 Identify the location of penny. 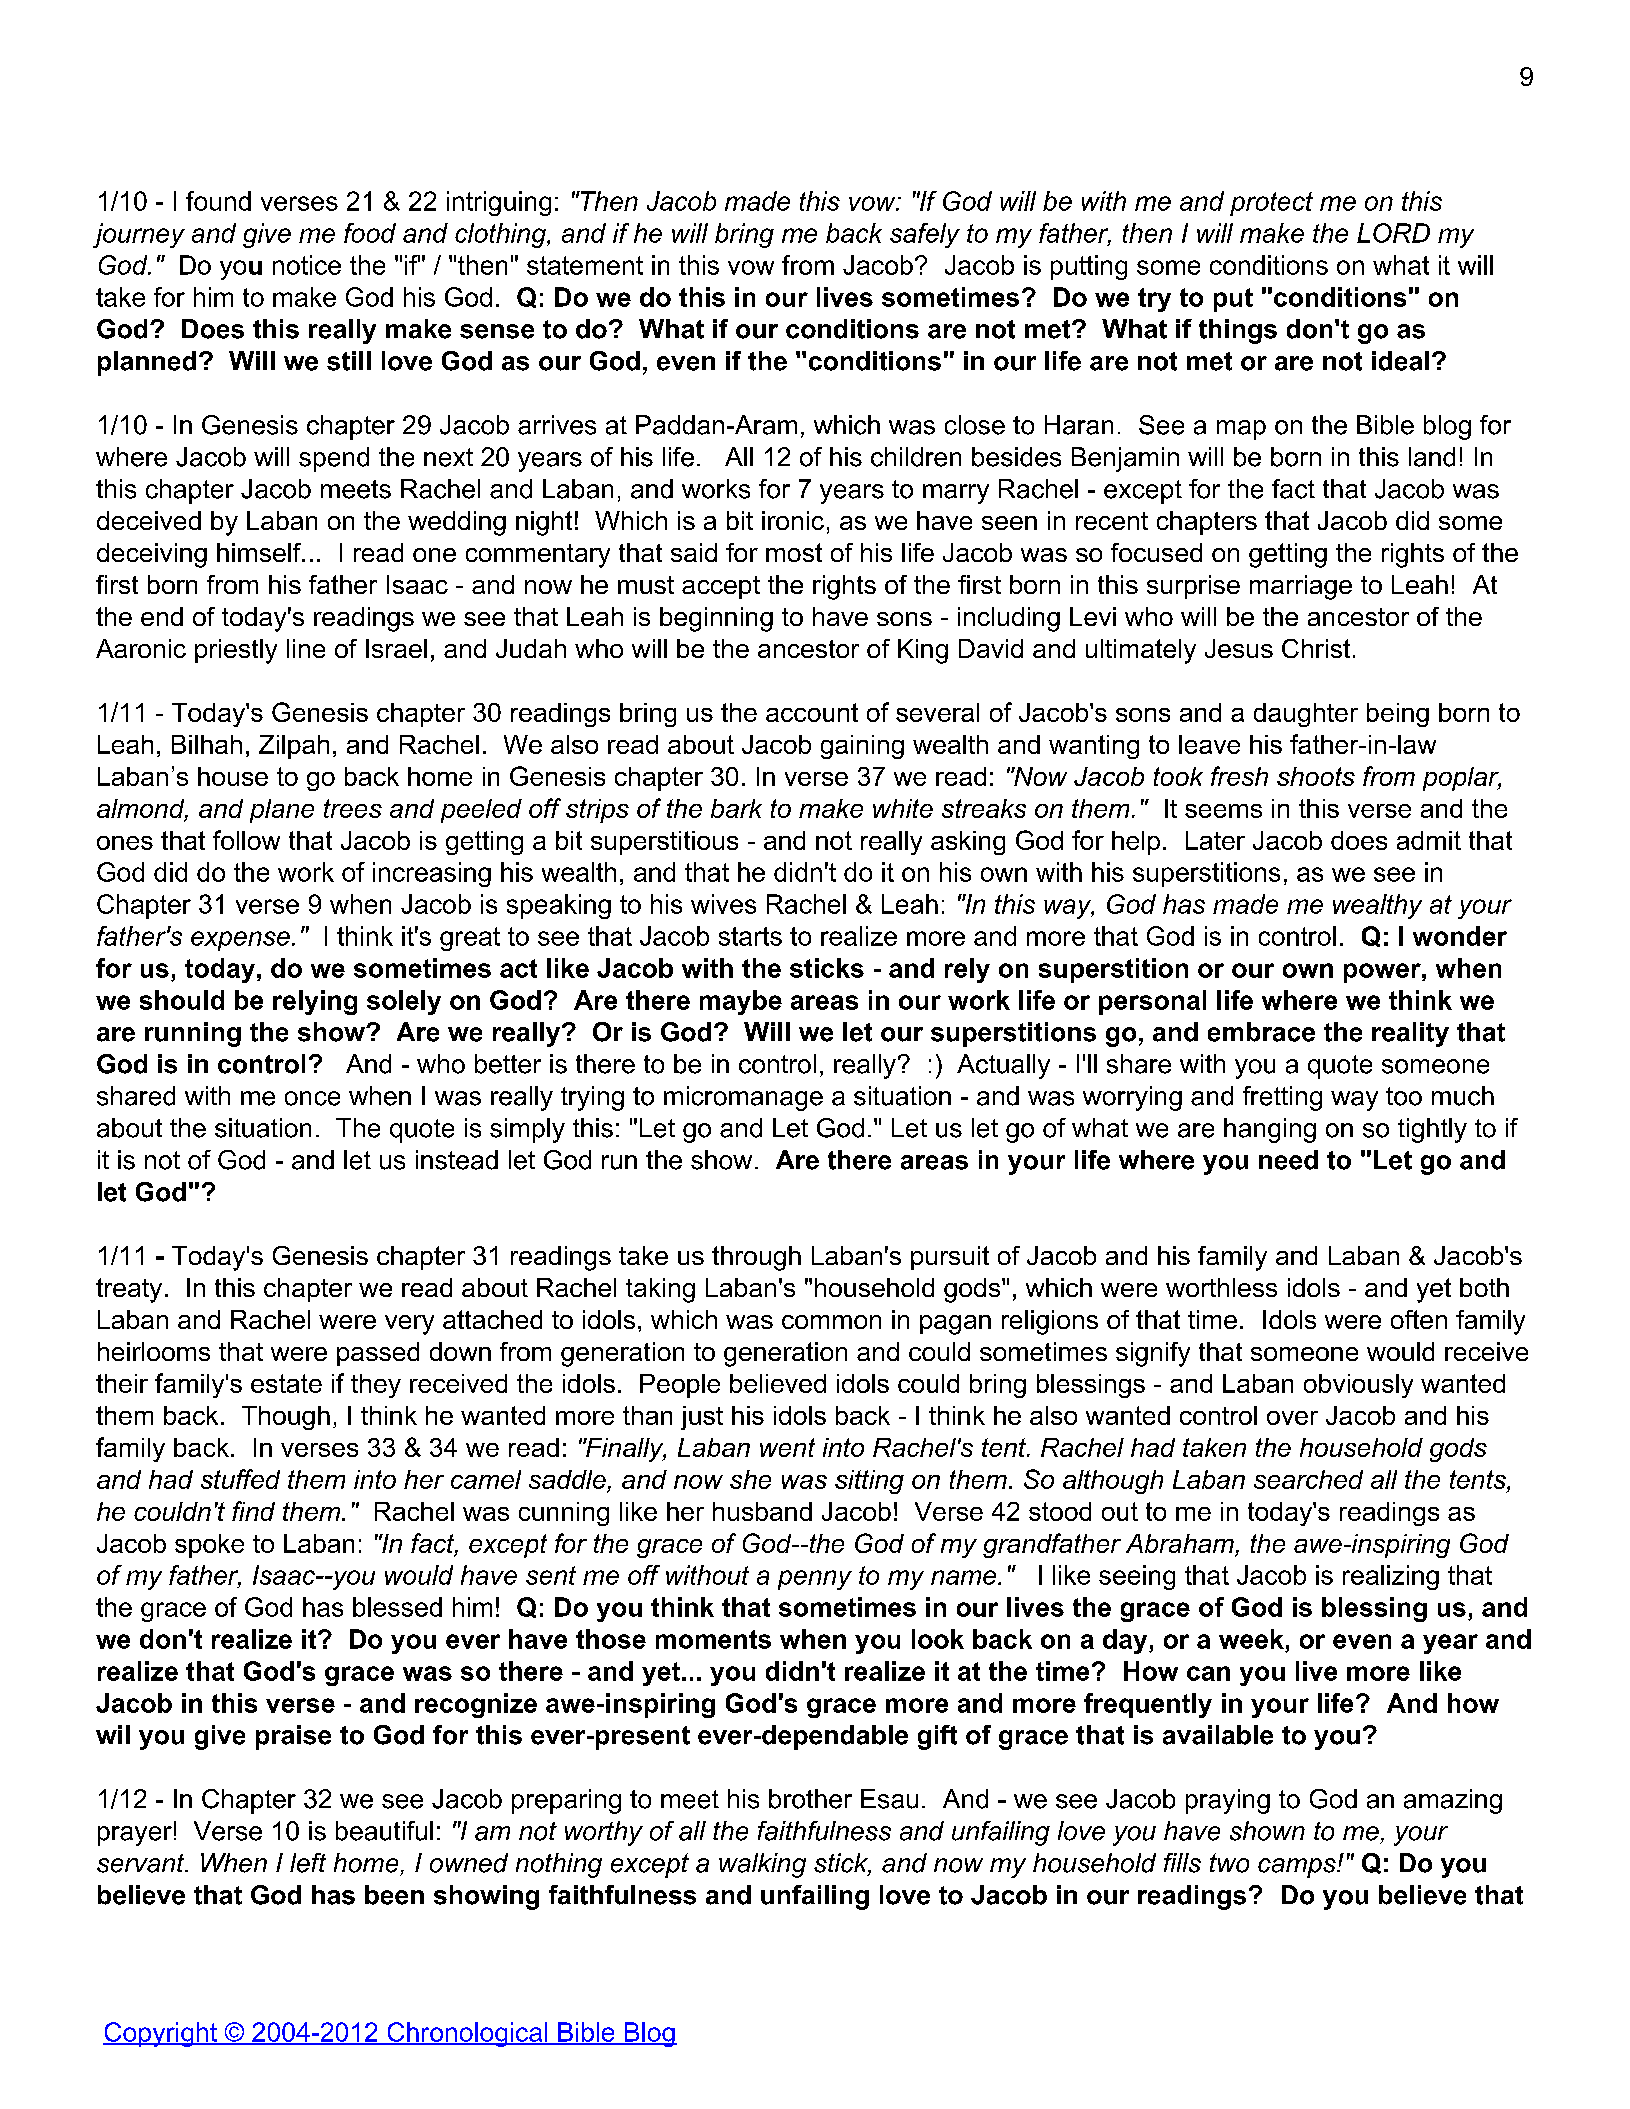
(815, 1580).
